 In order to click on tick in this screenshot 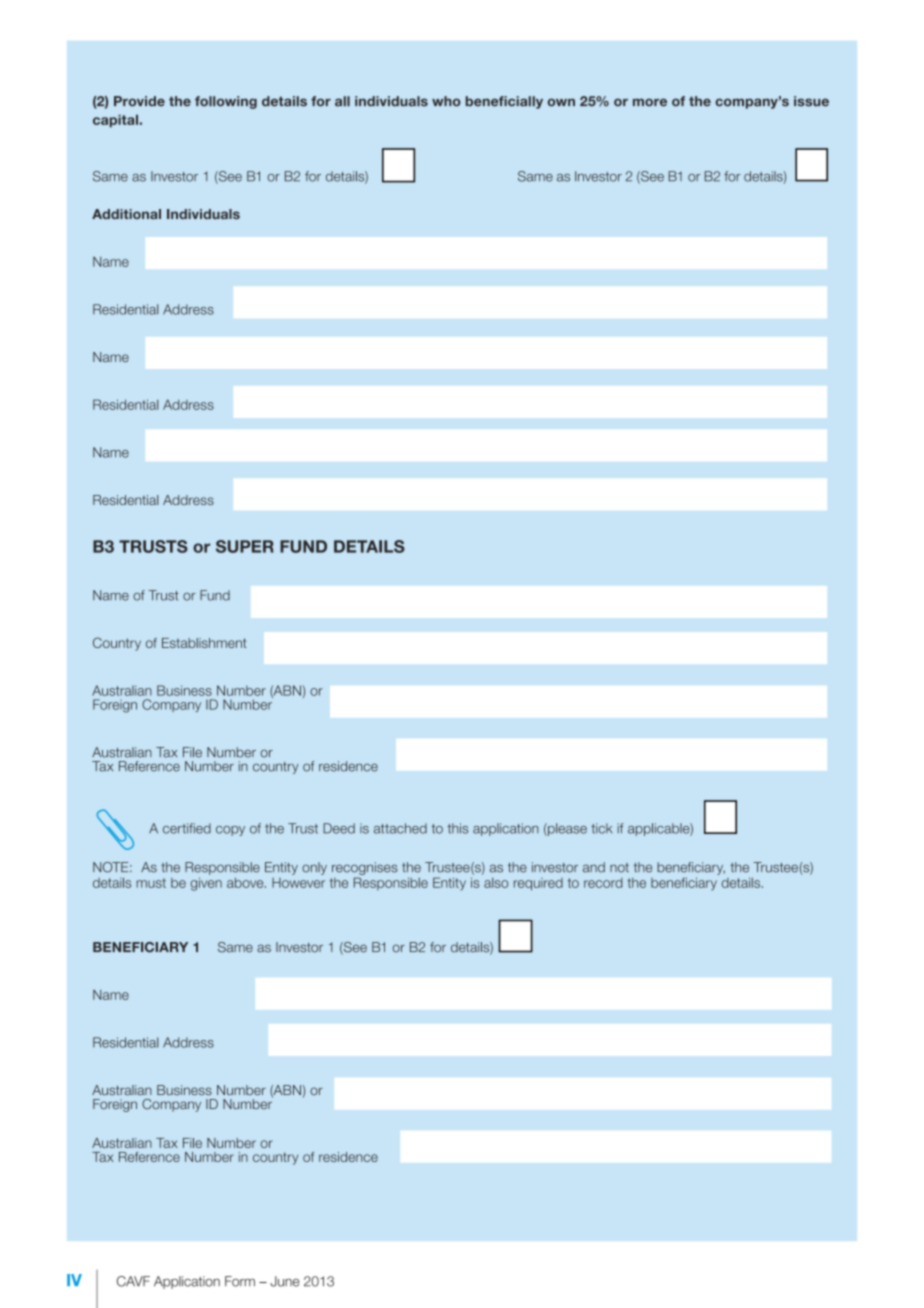, I will do `click(601, 828)`.
